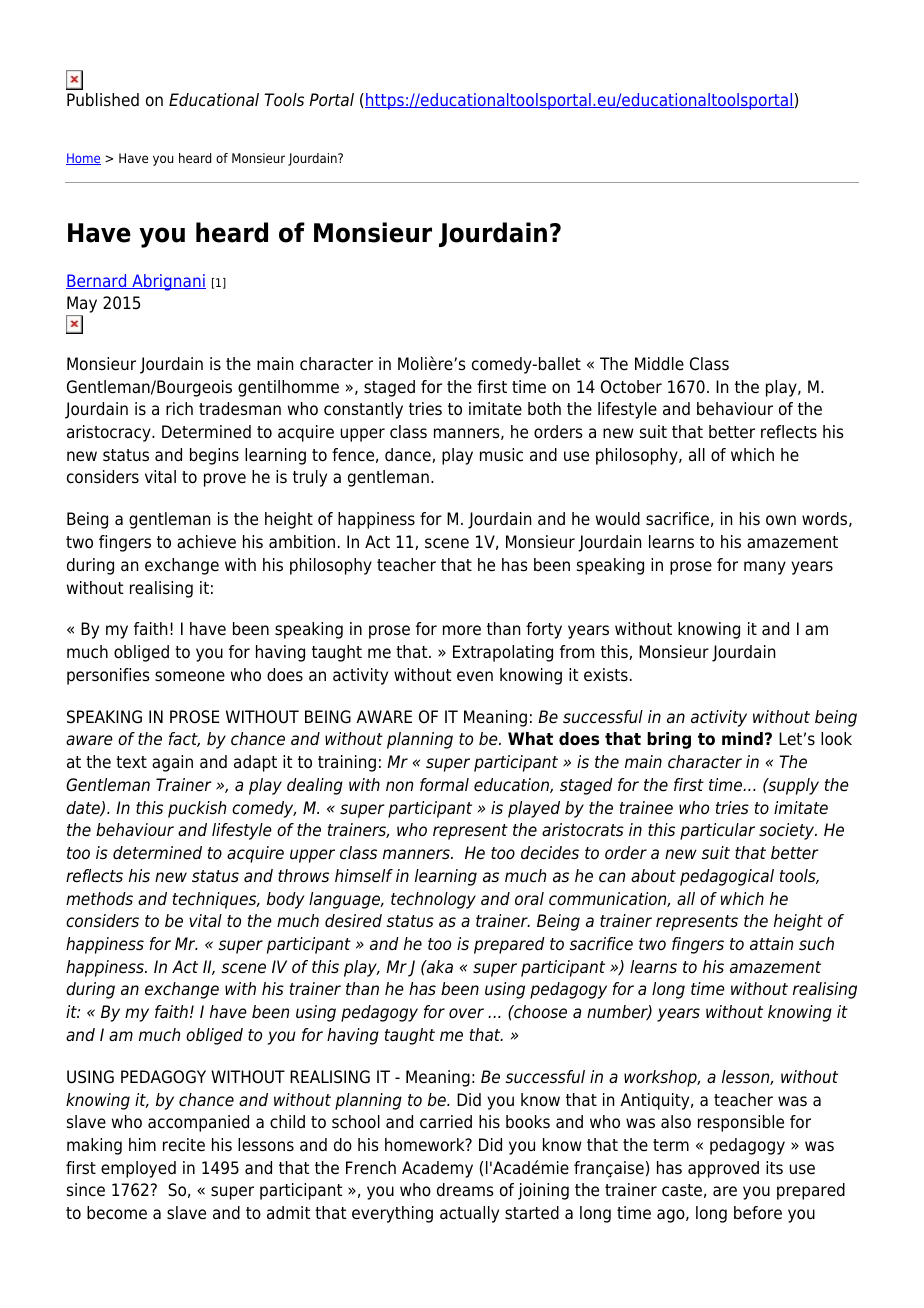  What do you see at coordinates (138, 1169) in the screenshot?
I see `employed` at bounding box center [138, 1169].
